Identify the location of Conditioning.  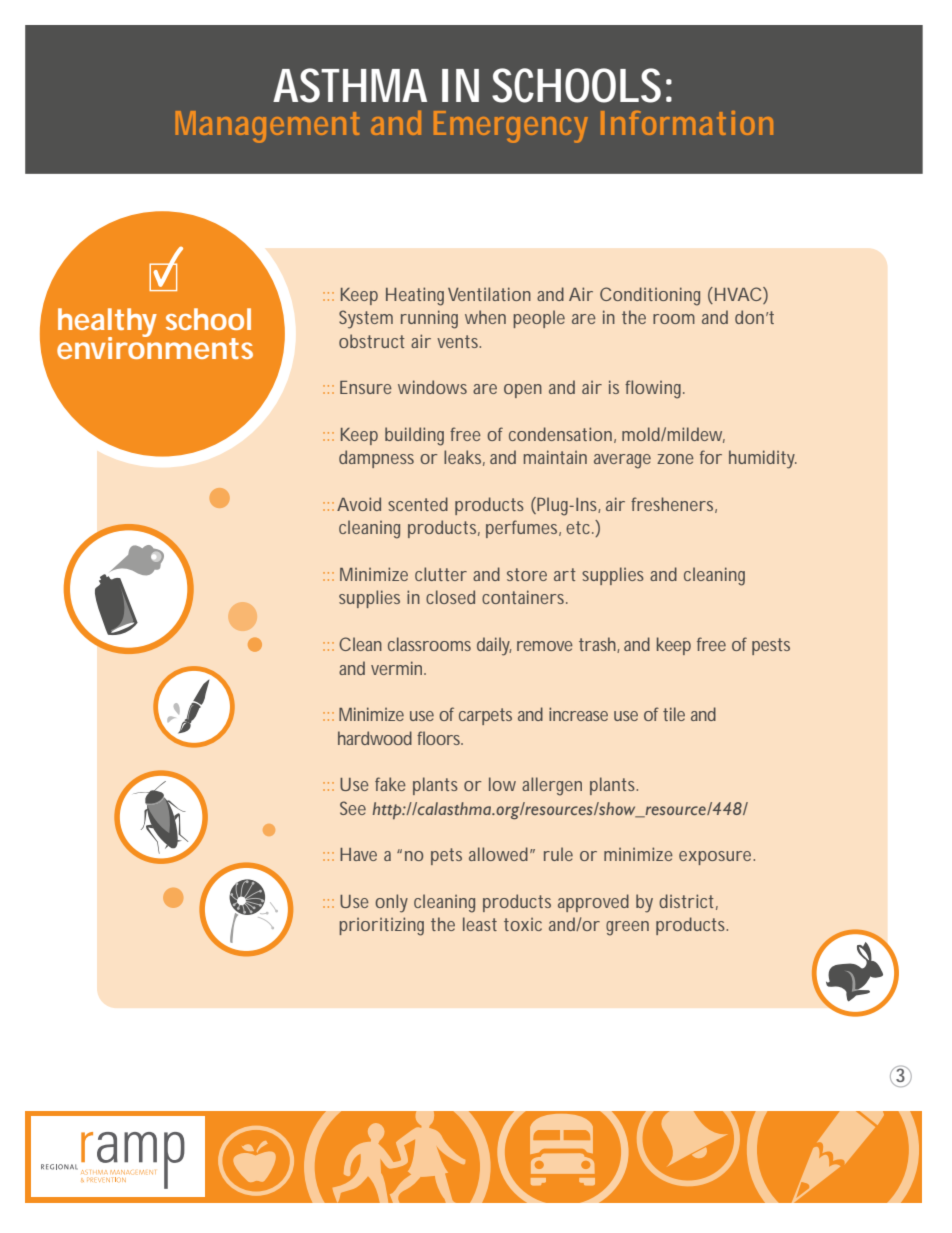
(650, 296).
